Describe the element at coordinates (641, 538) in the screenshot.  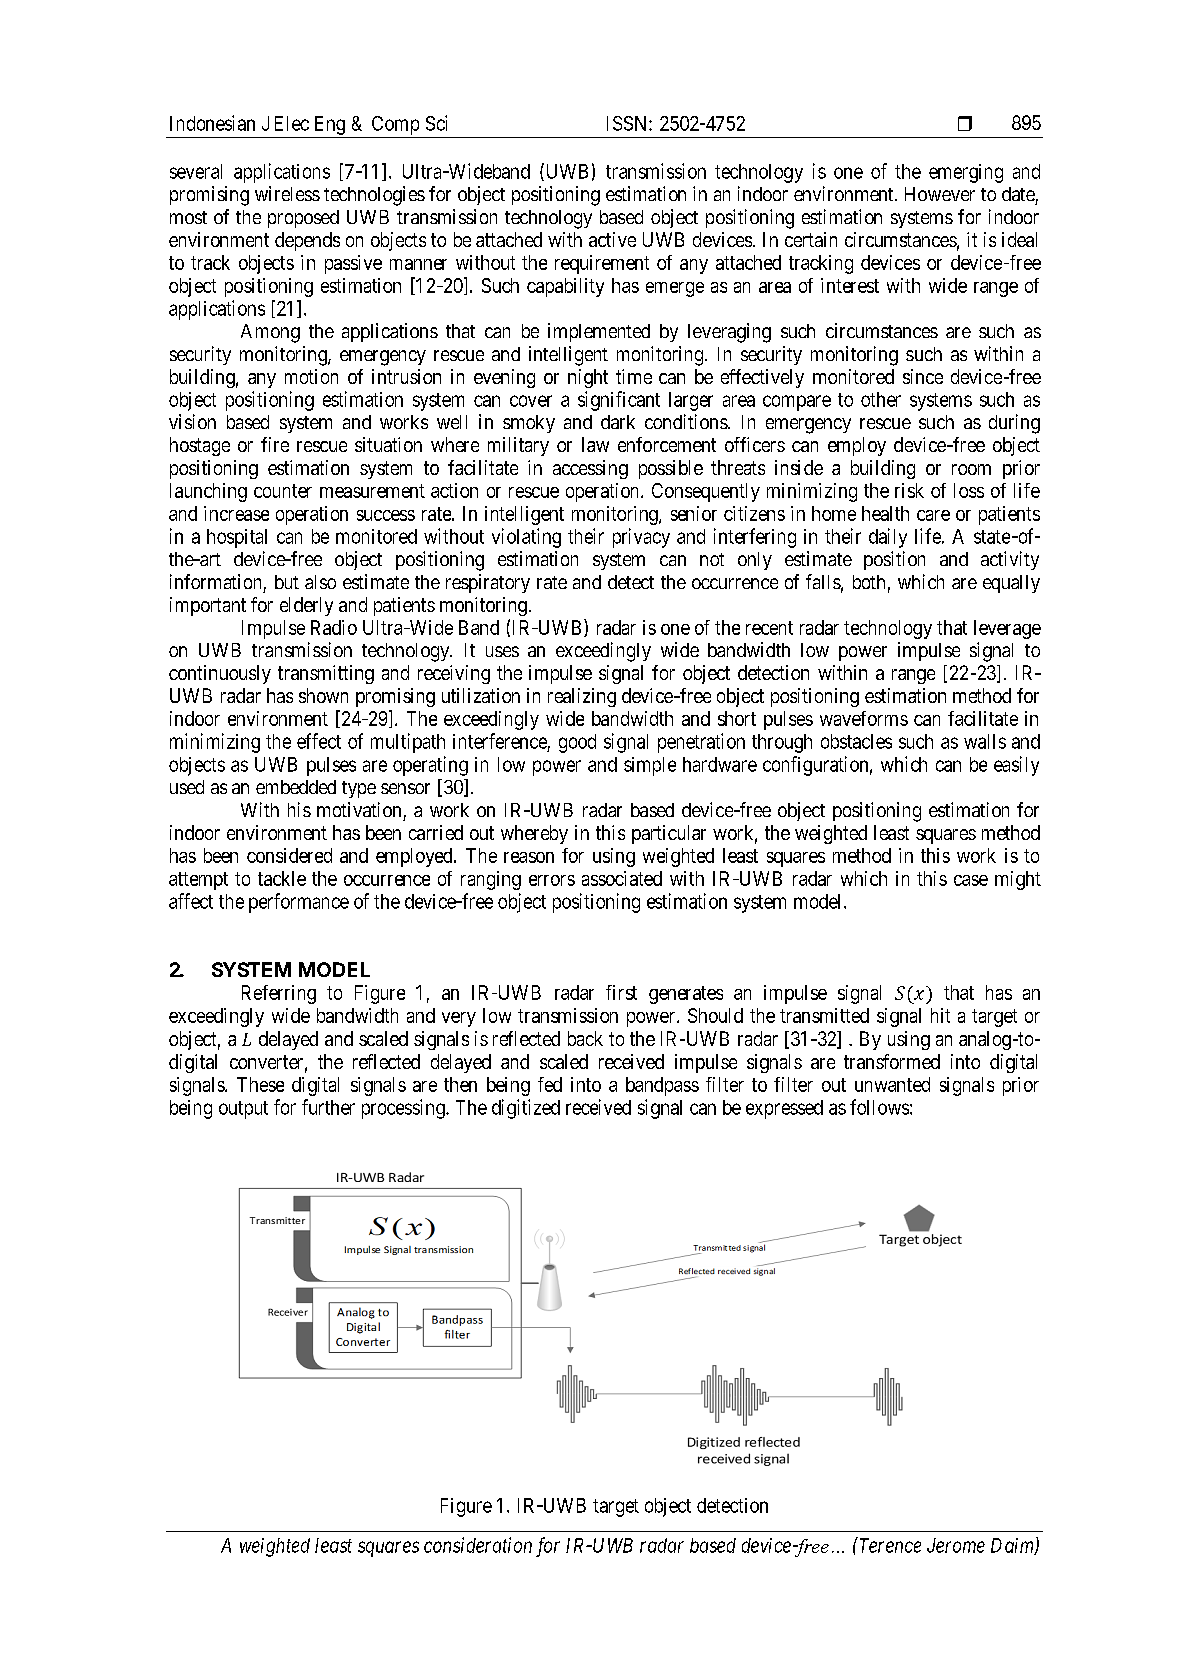
I see `privacy` at that location.
